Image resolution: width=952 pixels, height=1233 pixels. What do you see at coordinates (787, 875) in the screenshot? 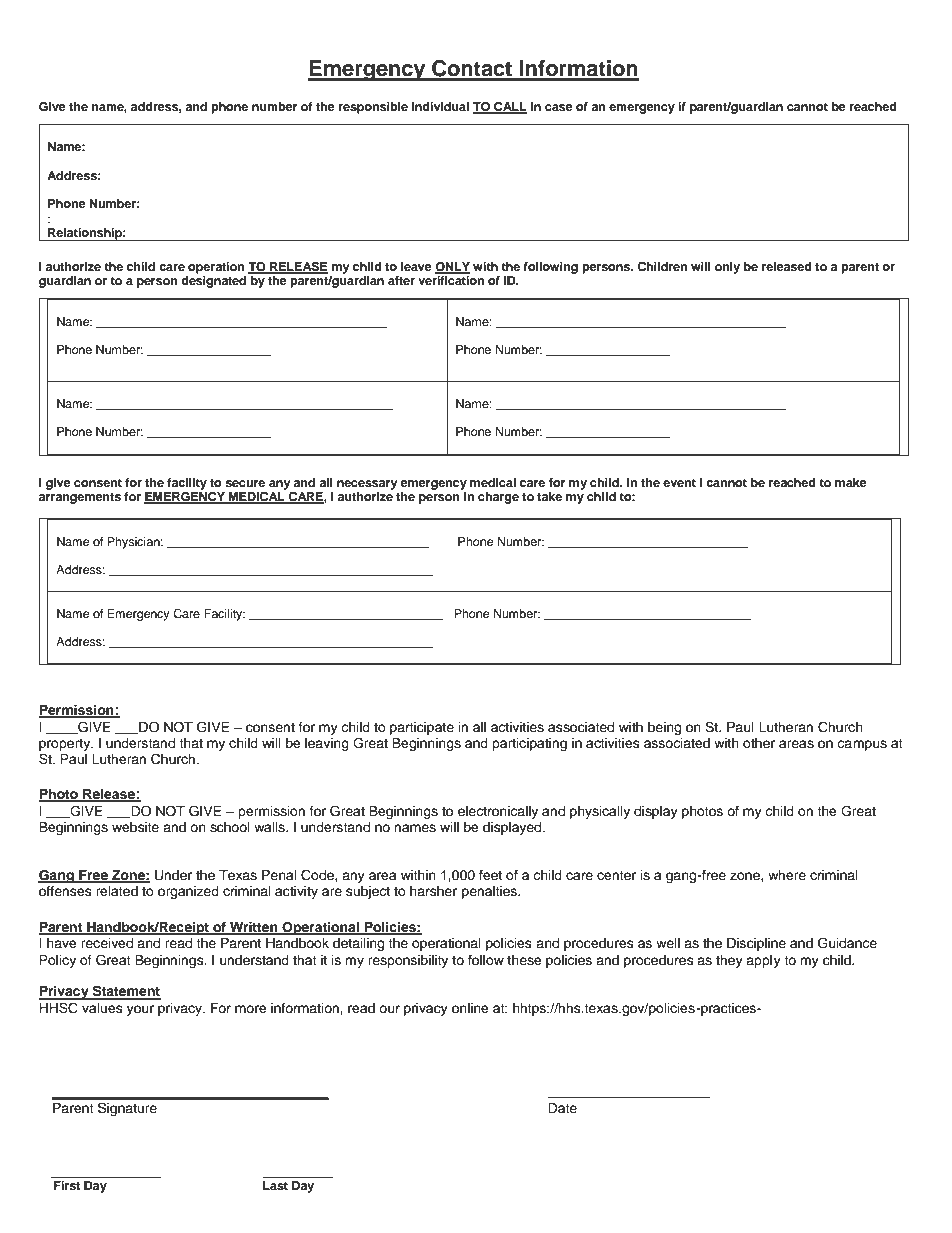
I see `where` at bounding box center [787, 875].
